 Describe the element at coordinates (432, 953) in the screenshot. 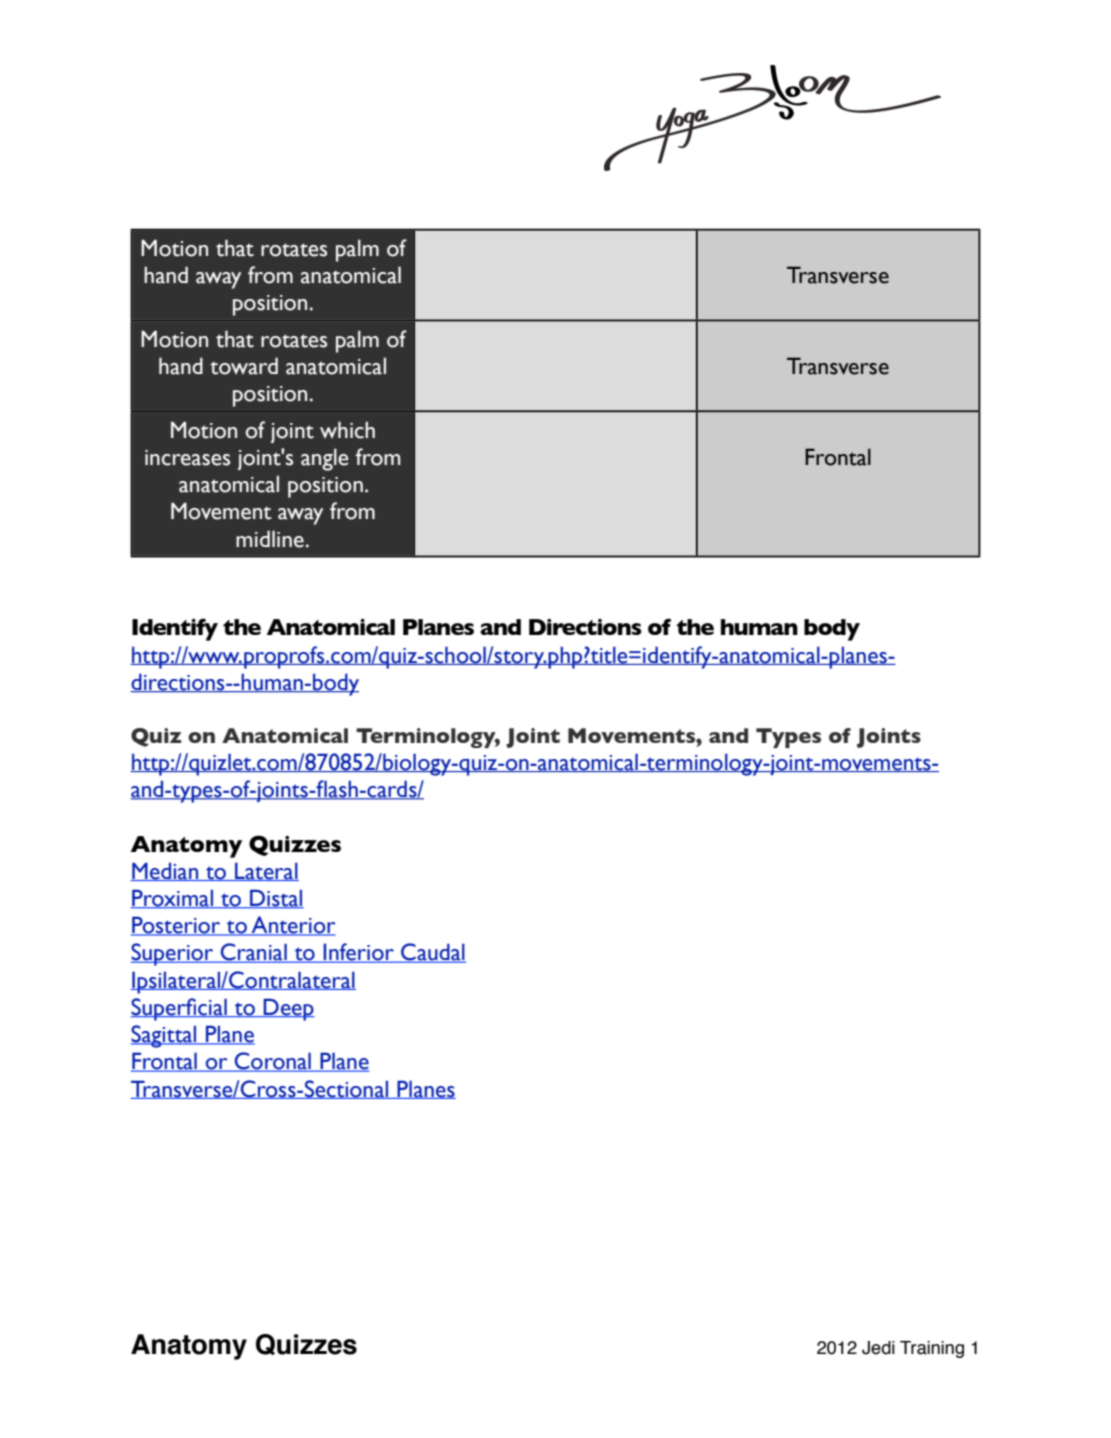

I see `Caudal` at that location.
